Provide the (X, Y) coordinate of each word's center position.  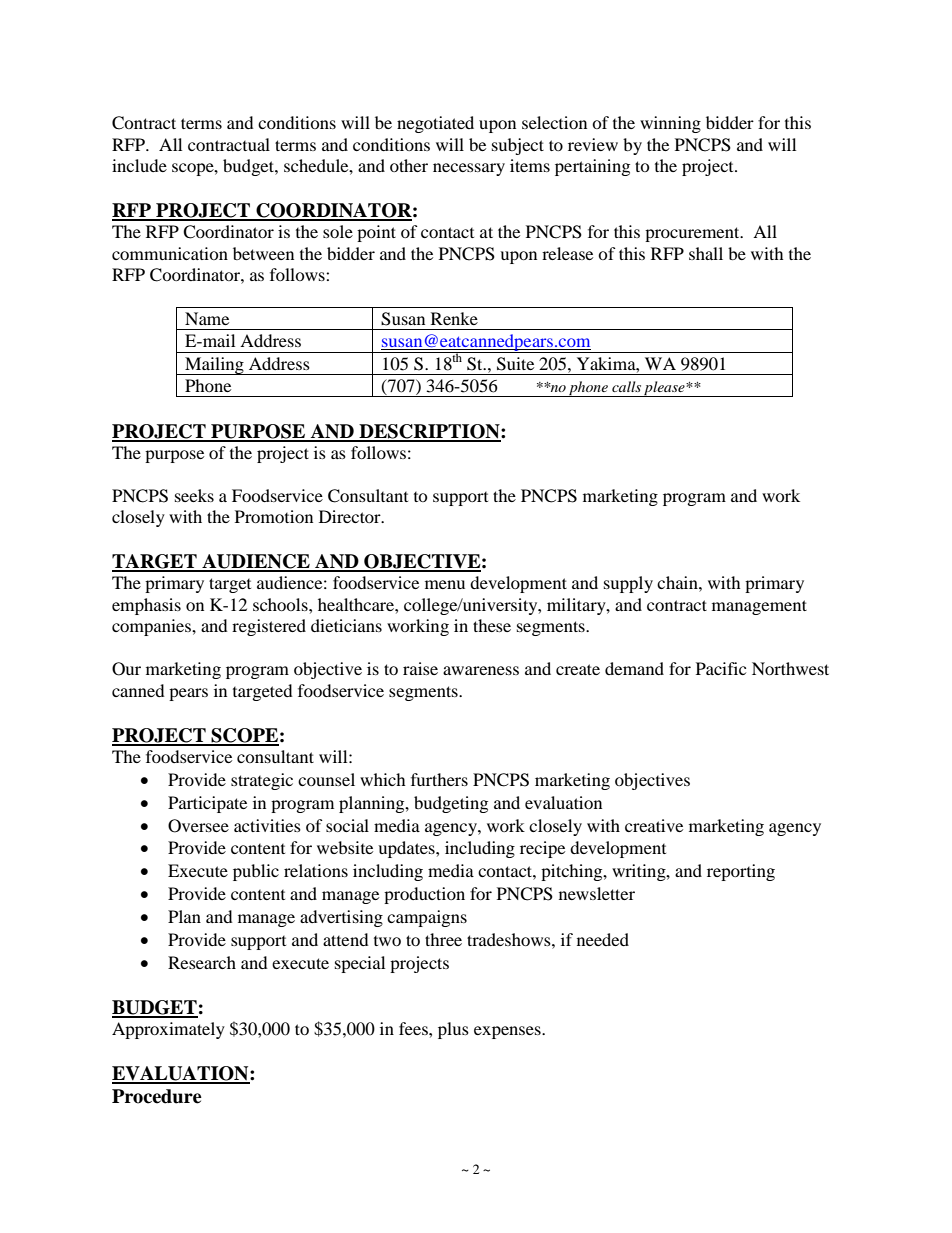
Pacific (721, 668)
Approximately (168, 1030)
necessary (469, 169)
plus (453, 1030)
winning (670, 124)
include (139, 165)
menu (445, 584)
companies (152, 627)
